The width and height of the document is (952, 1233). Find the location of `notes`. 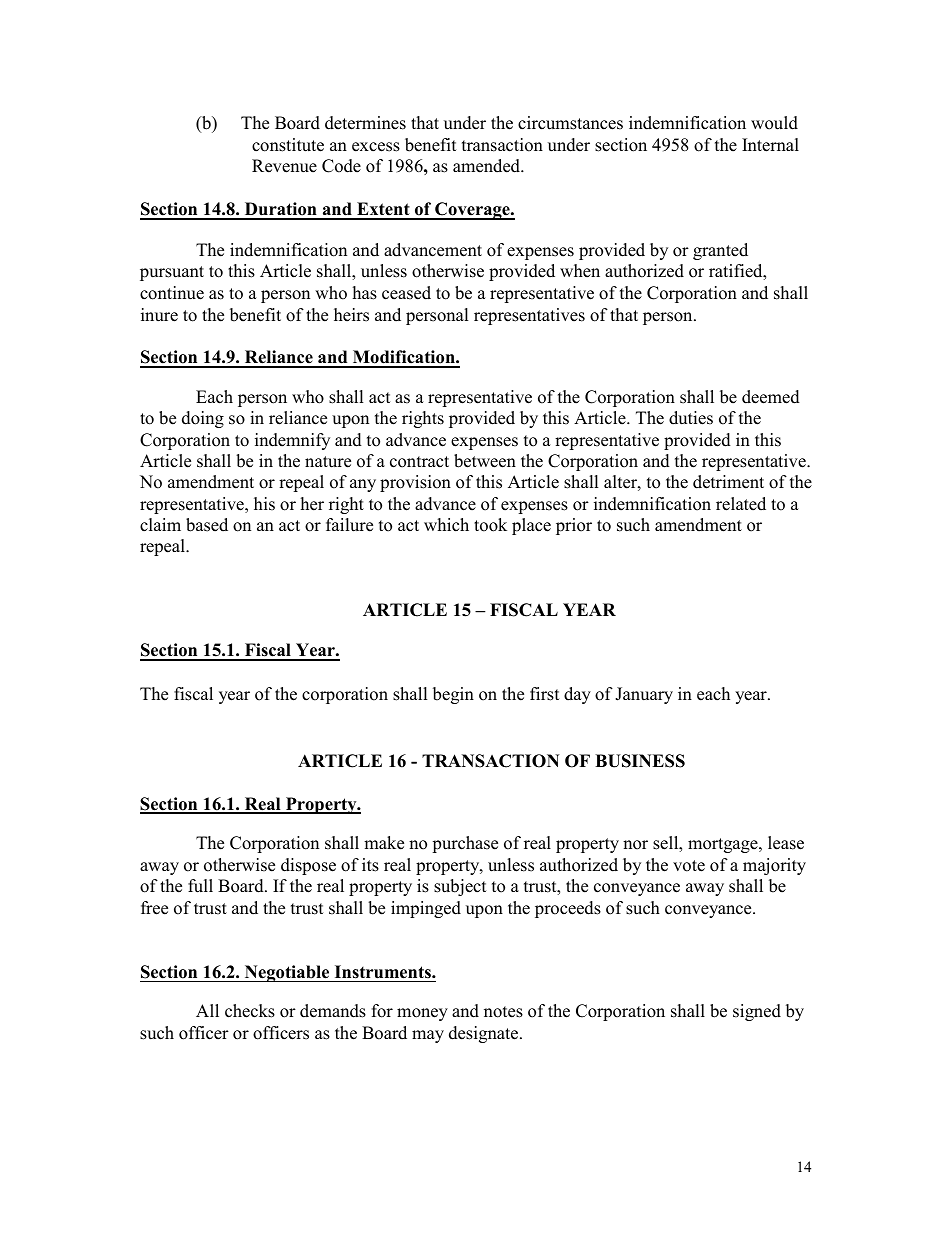

notes is located at coordinates (503, 1012).
